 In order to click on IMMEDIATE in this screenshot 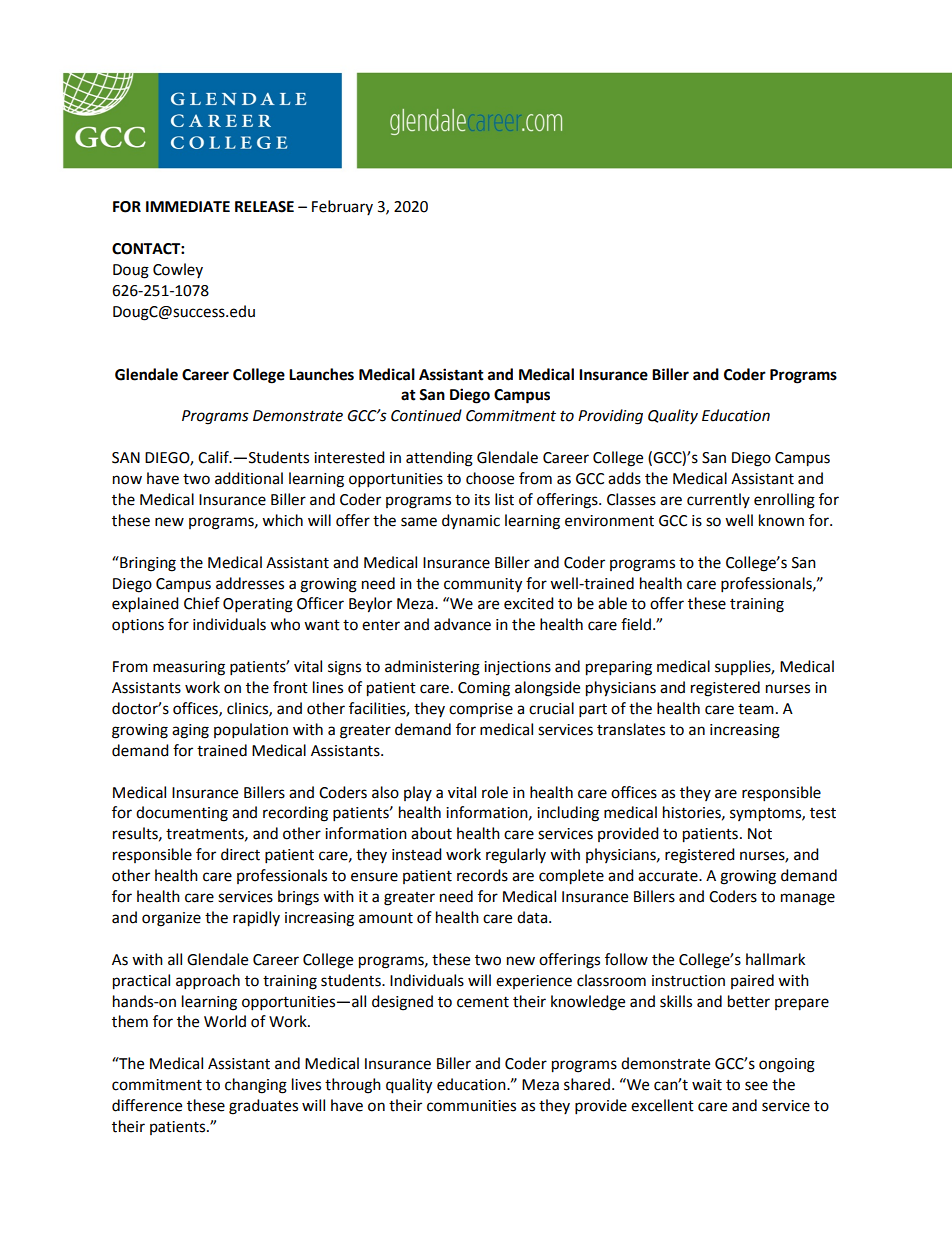, I will do `click(188, 206)`.
